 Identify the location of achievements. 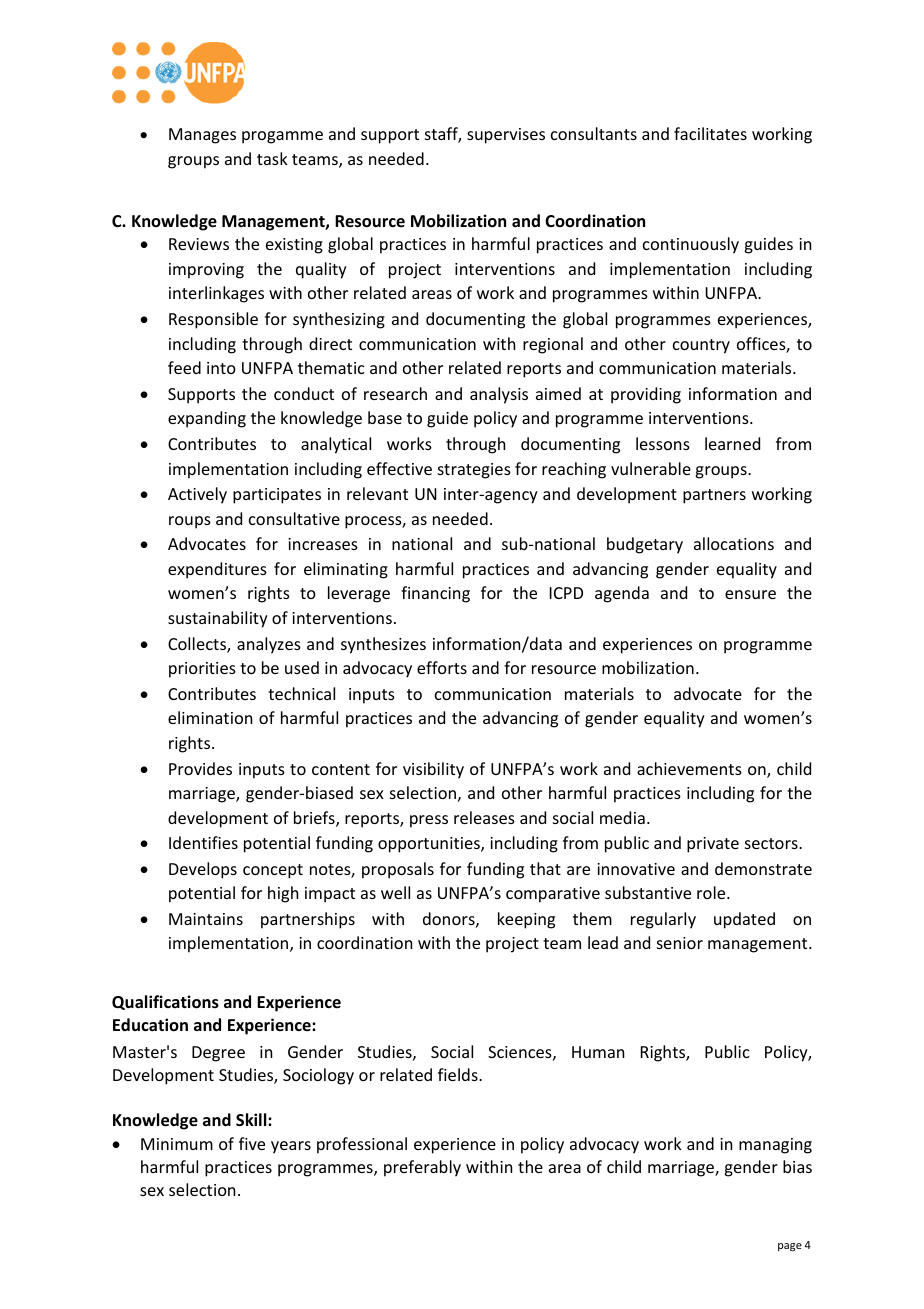
(689, 768).
